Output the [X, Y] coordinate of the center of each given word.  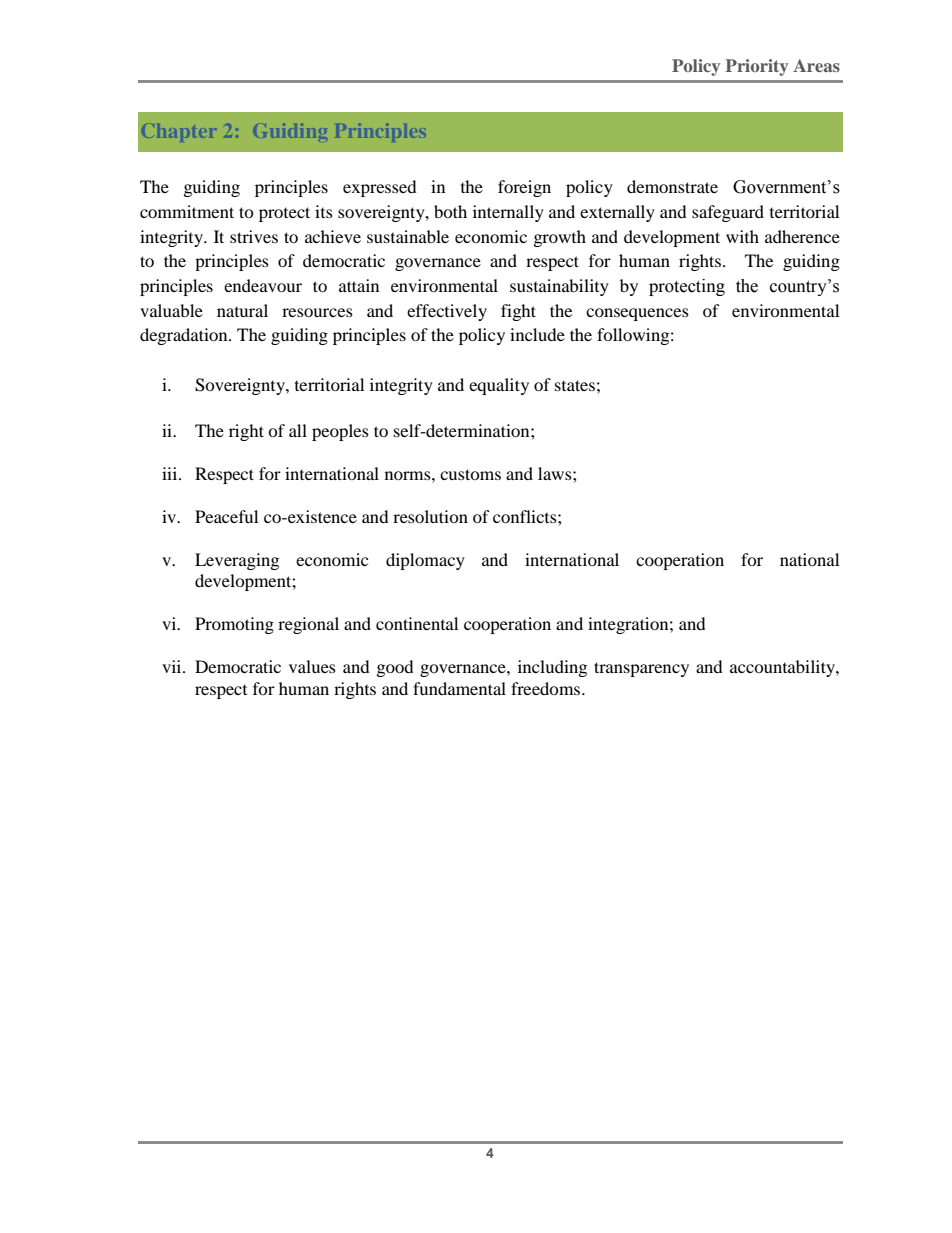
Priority [757, 67]
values [312, 666]
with [742, 236]
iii [171, 473]
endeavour [263, 285]
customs [470, 474]
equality [499, 386]
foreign [524, 188]
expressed [380, 188]
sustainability [559, 287]
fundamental [459, 688]
